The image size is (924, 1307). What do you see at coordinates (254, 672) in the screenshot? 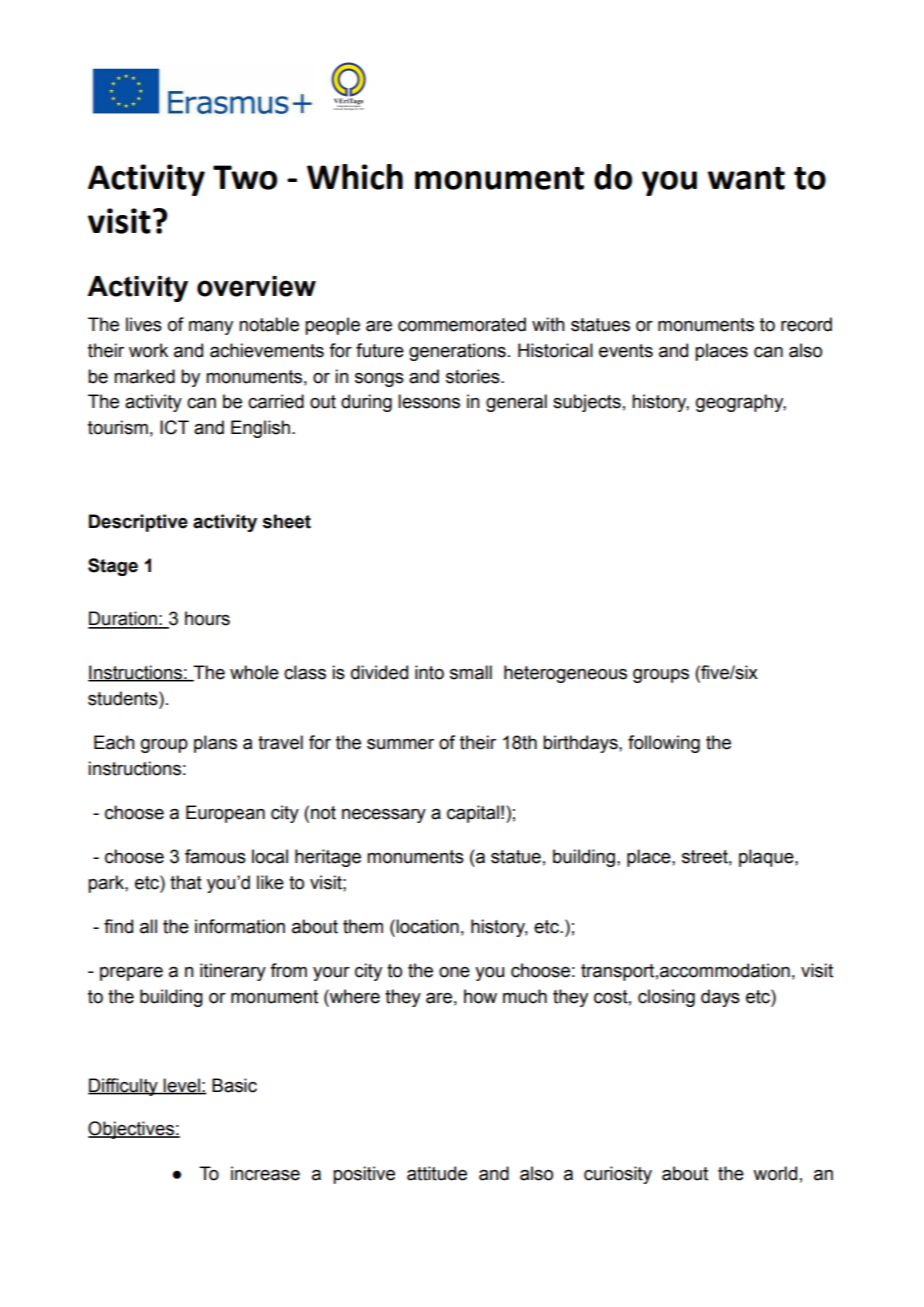
I see `whole` at bounding box center [254, 672].
